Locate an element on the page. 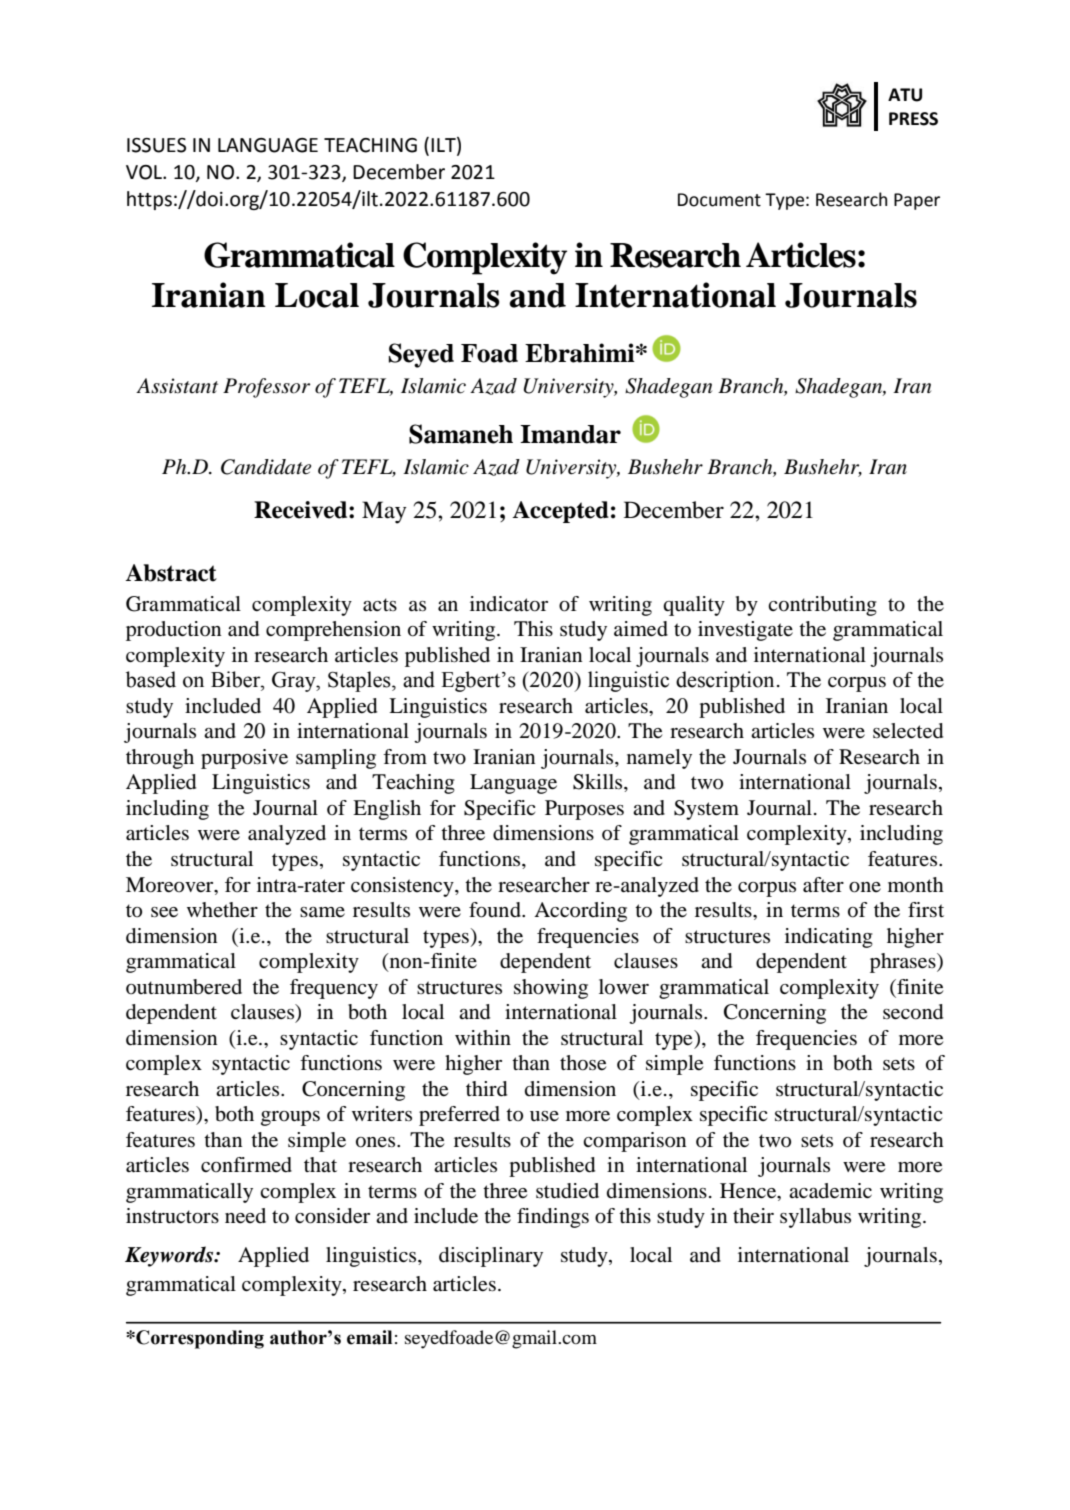 The image size is (1070, 1510). Accepted is located at coordinates (560, 512).
